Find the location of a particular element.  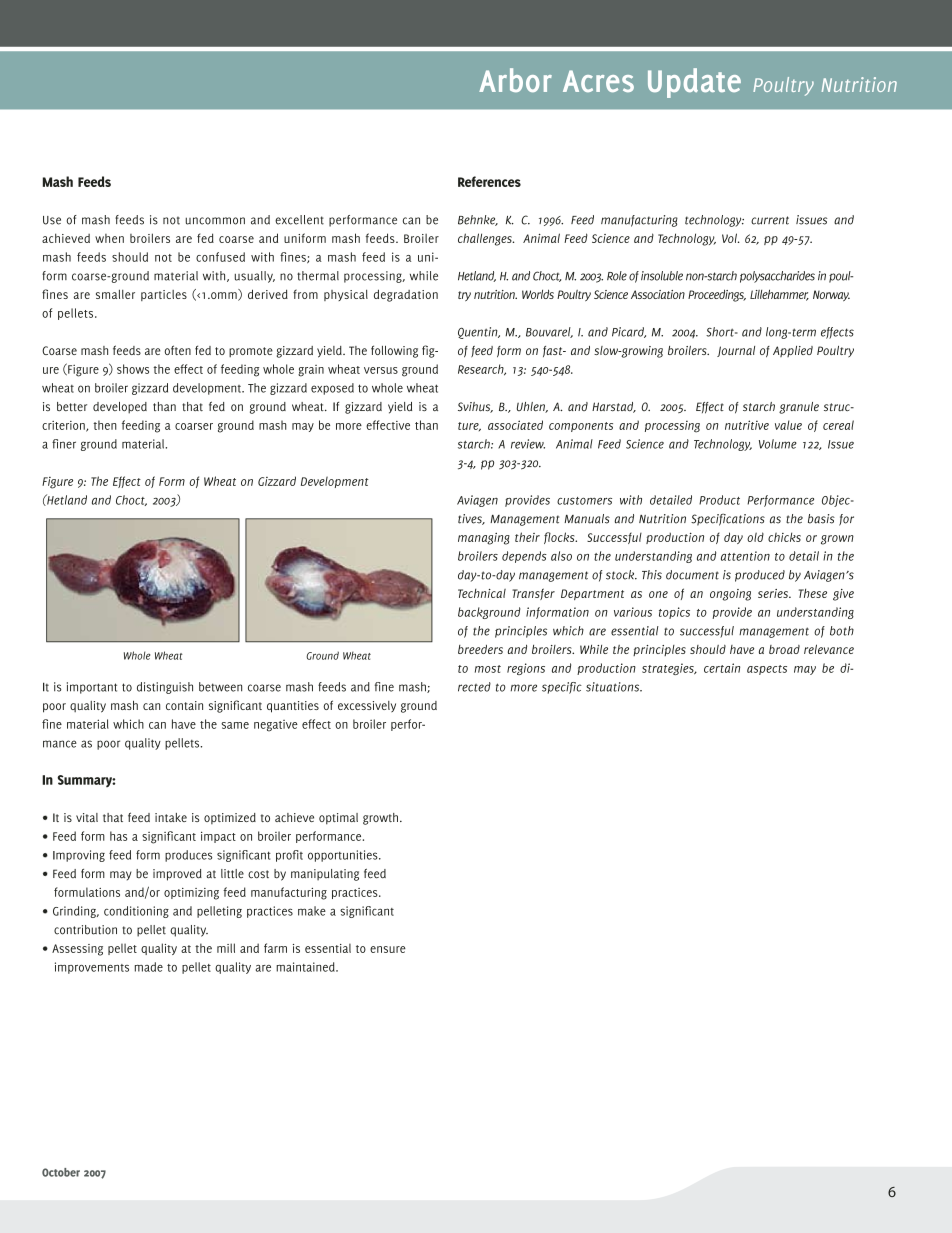

uncommon is located at coordinates (215, 221).
